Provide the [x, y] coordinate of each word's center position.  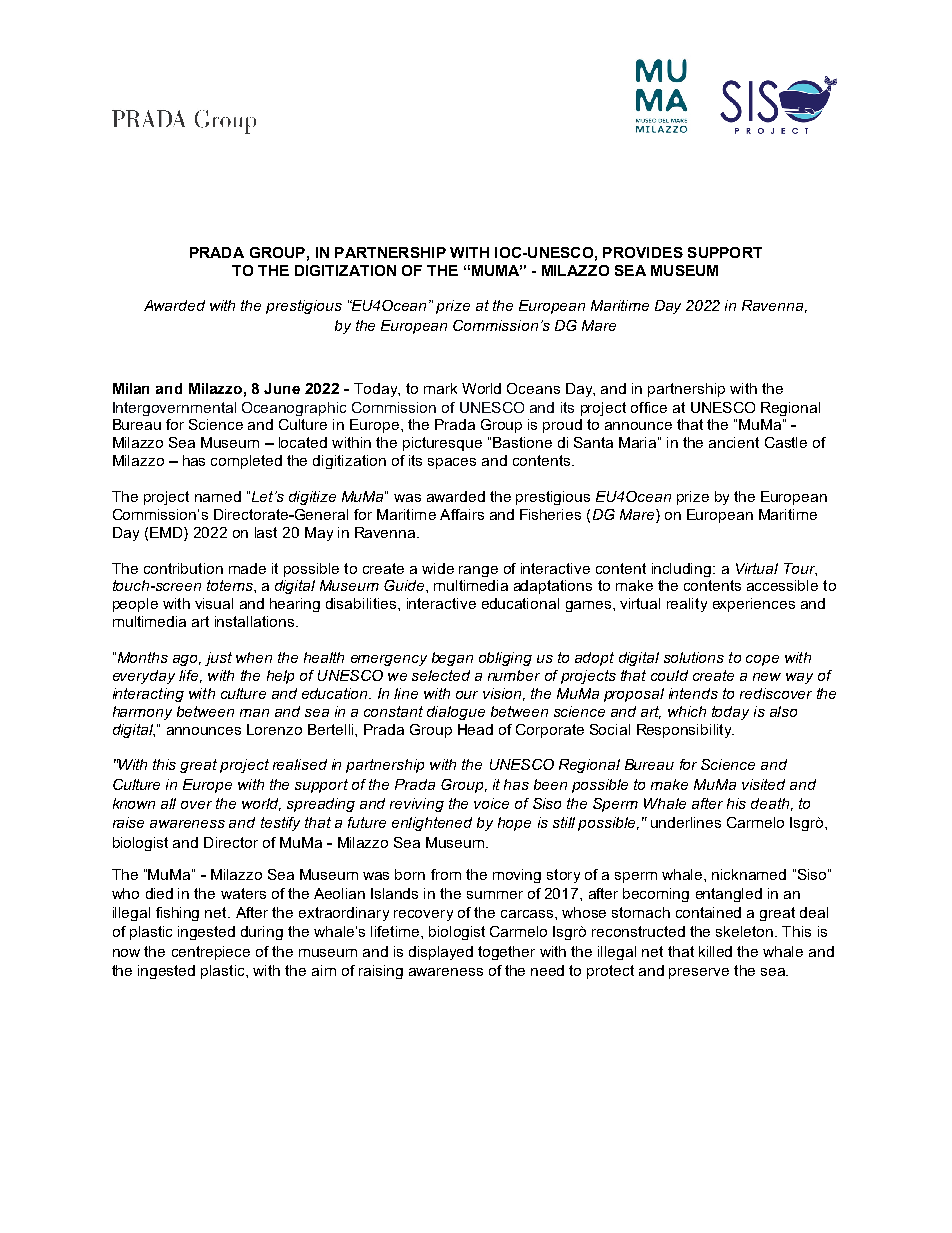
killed [715, 951]
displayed [441, 953]
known [134, 803]
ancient [734, 442]
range [478, 571]
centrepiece [211, 953]
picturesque [442, 444]
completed [246, 462]
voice [491, 803]
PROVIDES [643, 252]
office [649, 407]
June [282, 388]
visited [763, 784]
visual [214, 603]
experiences [754, 605]
